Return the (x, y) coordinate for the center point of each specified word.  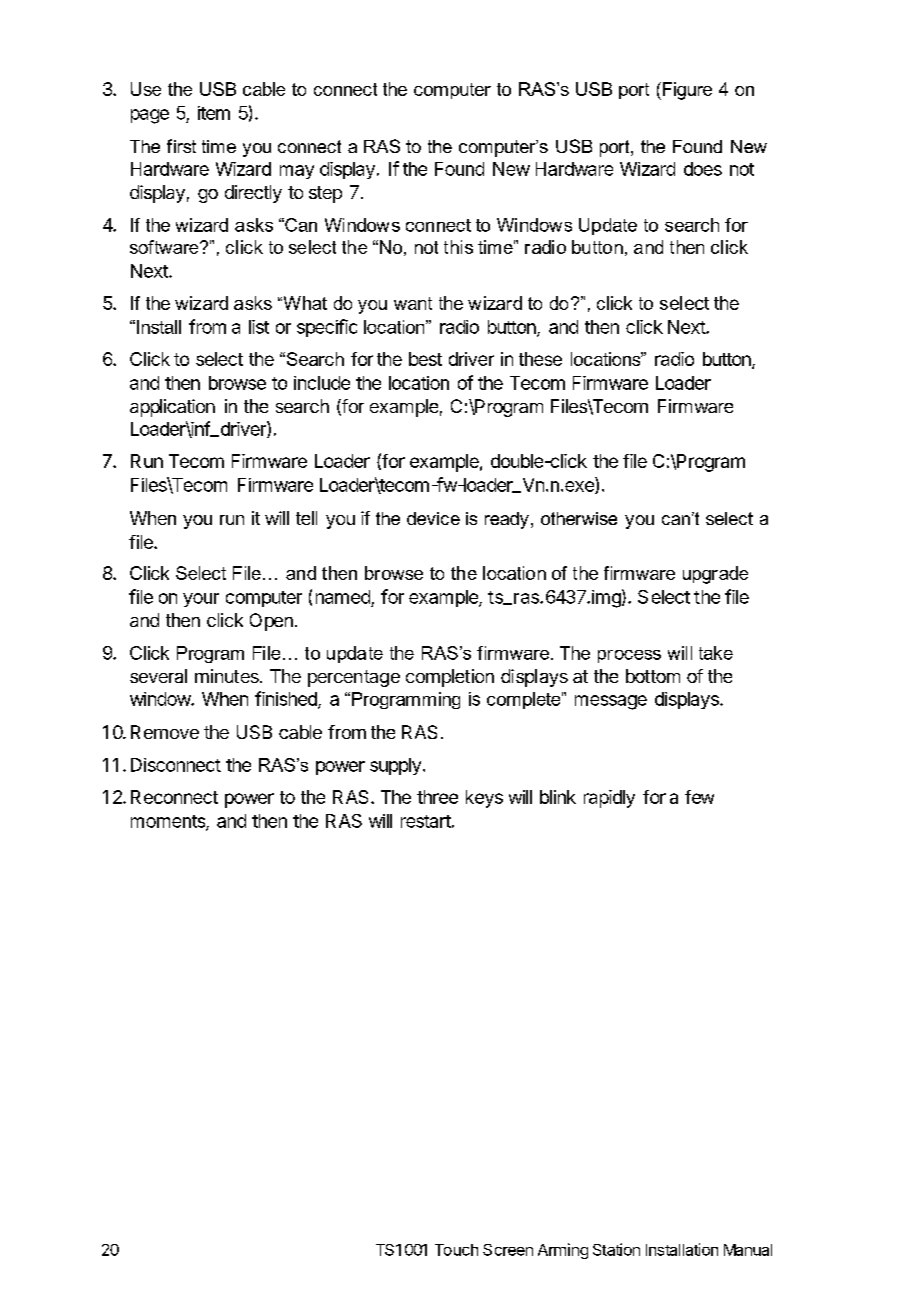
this (458, 247)
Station (616, 1249)
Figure (687, 91)
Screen (508, 1250)
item (214, 113)
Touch (456, 1250)
